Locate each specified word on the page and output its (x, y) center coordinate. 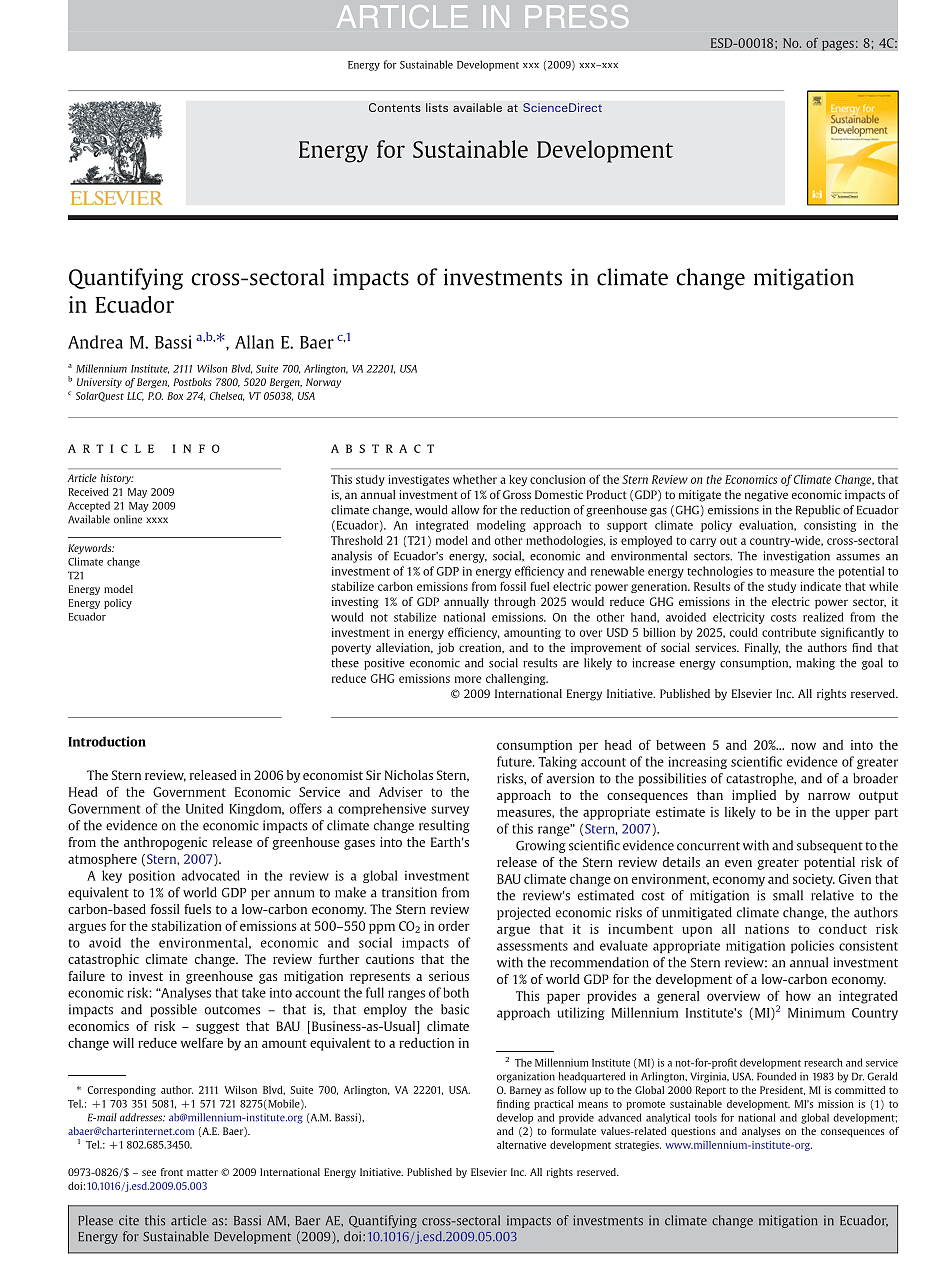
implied (754, 796)
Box (175, 396)
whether (475, 479)
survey (450, 811)
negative (766, 496)
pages (838, 45)
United (204, 808)
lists (437, 107)
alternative (521, 1145)
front (172, 1172)
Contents (395, 107)
